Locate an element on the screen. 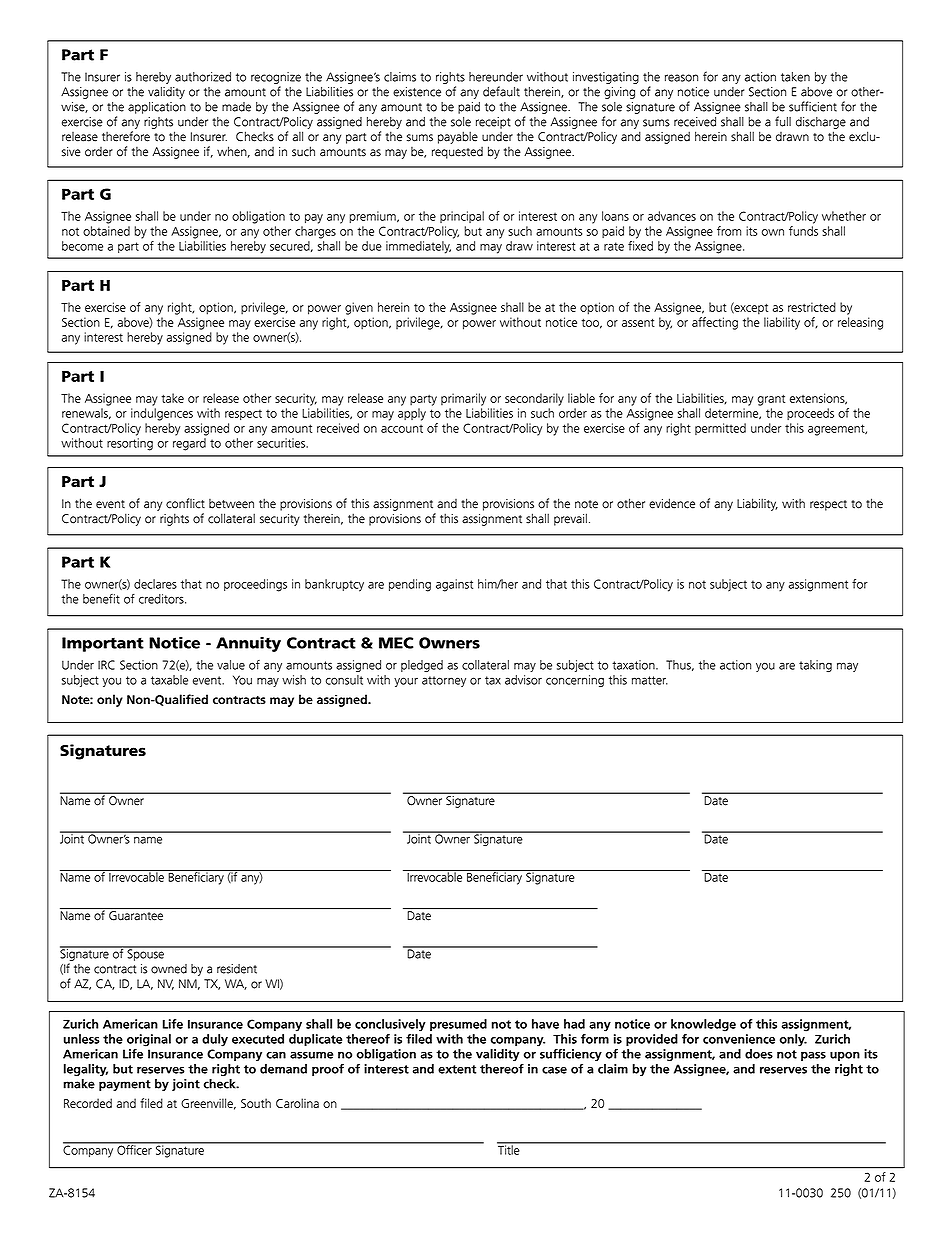  payment is located at coordinates (125, 1085).
